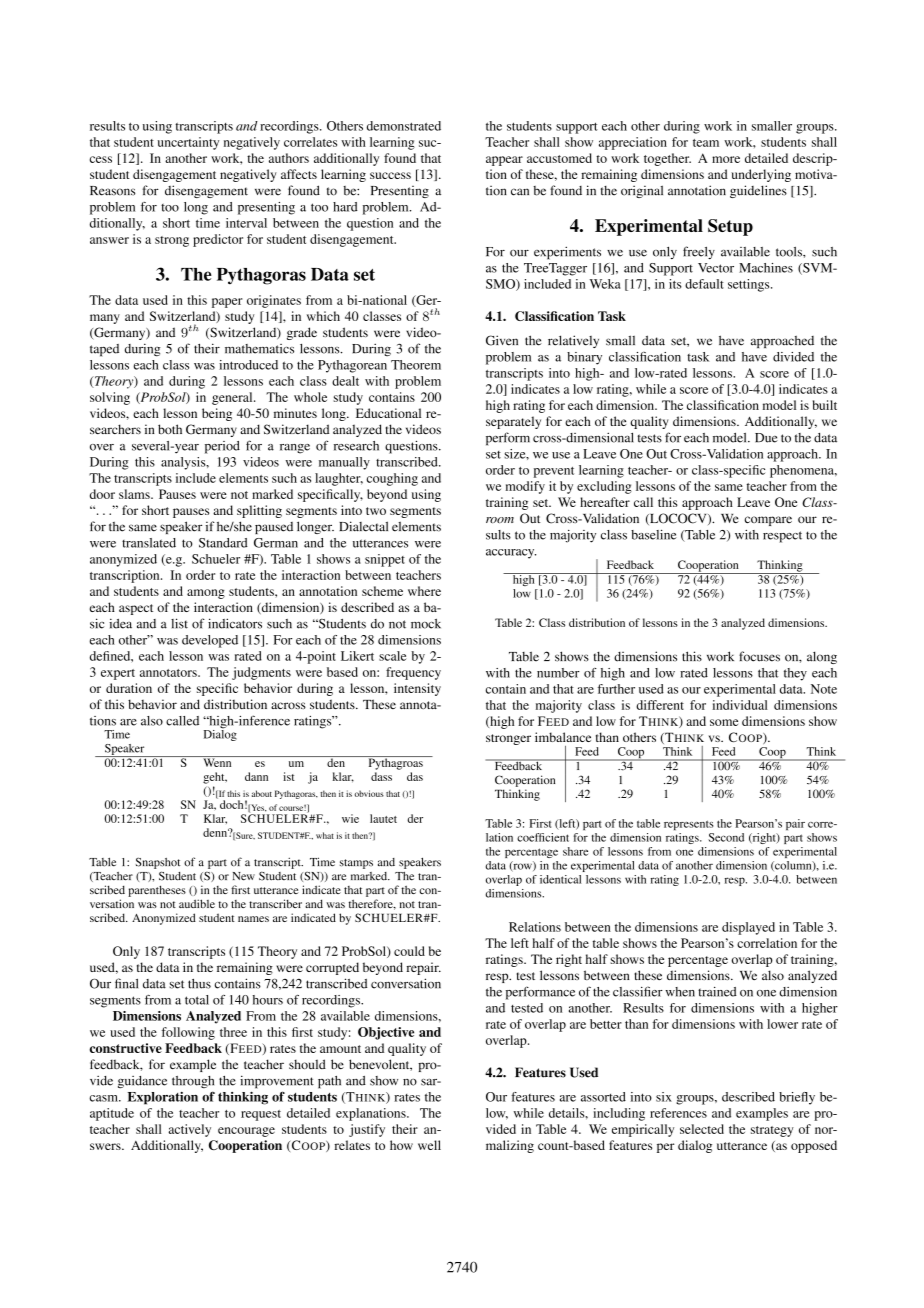  Describe the element at coordinates (525, 487) in the document. I see `modify` at that location.
